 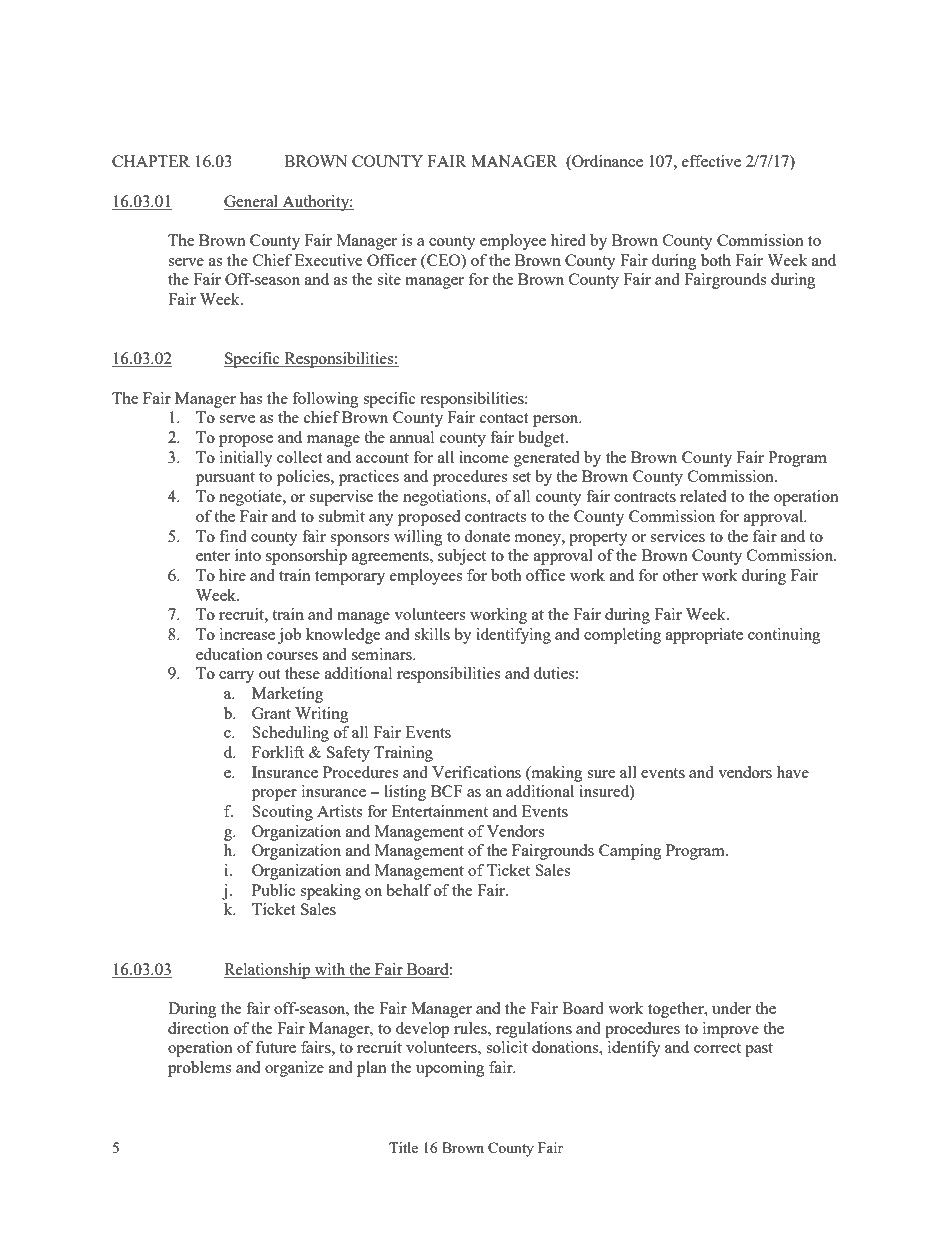 What do you see at coordinates (282, 813) in the screenshot?
I see `Scouting` at bounding box center [282, 813].
